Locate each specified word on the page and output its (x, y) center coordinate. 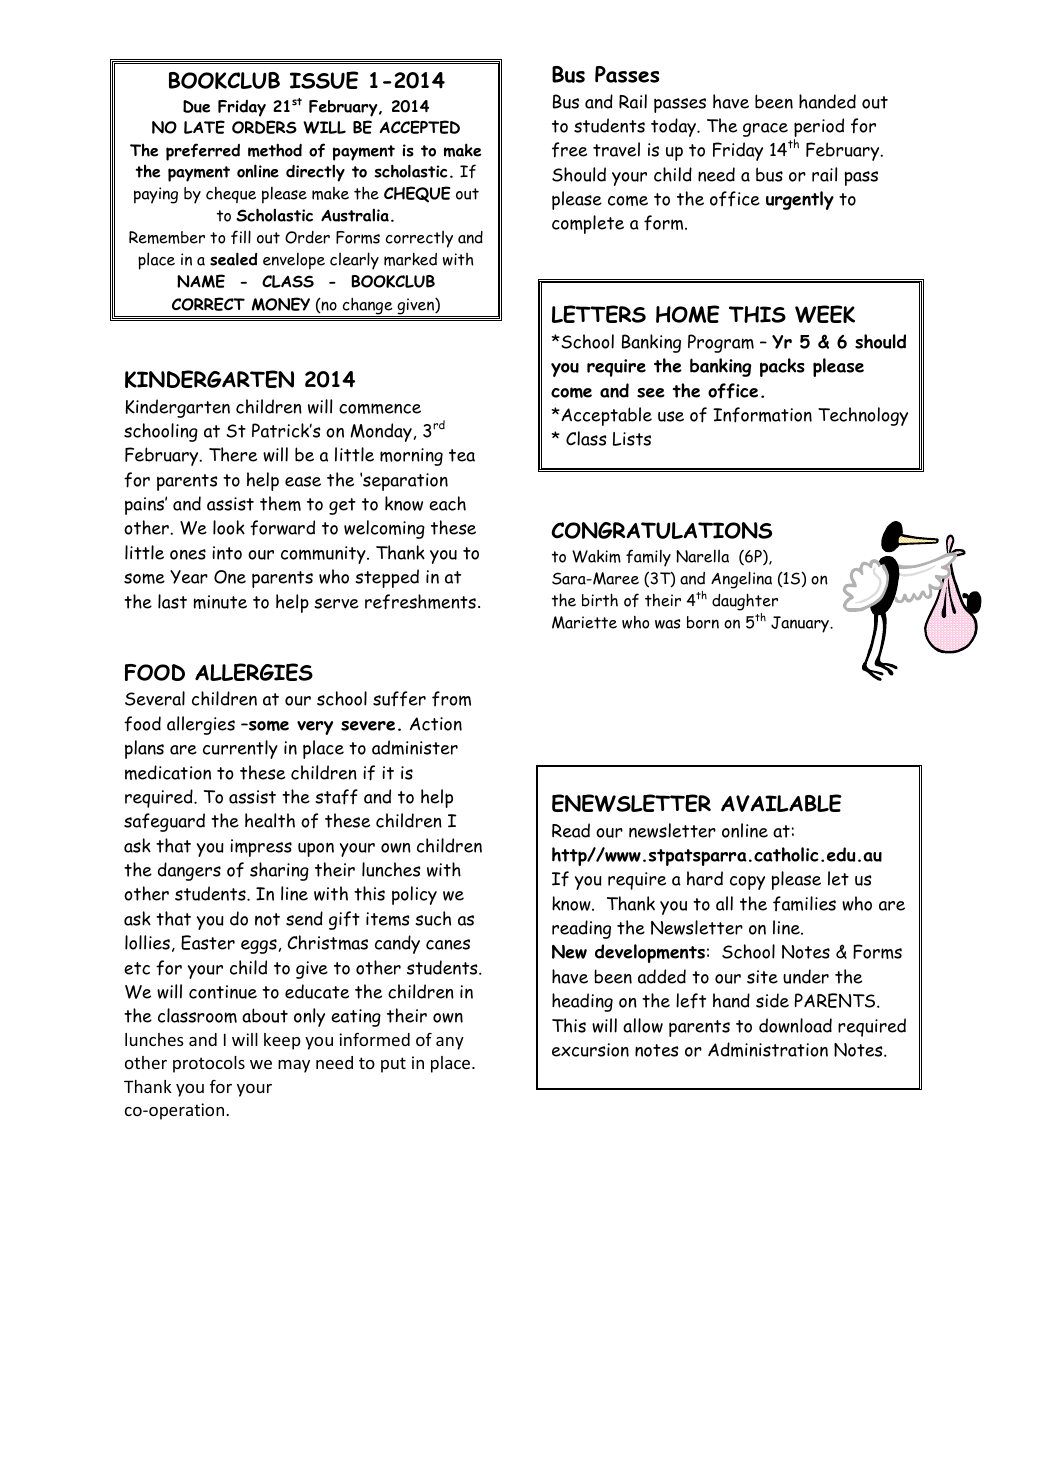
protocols (209, 1064)
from (451, 698)
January (801, 624)
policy (414, 895)
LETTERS (599, 314)
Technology (863, 416)
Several (155, 698)
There (233, 454)
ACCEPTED (420, 127)
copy (747, 882)
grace (765, 130)
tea (462, 455)
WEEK (825, 314)
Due (196, 106)
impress (261, 848)
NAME (201, 281)
